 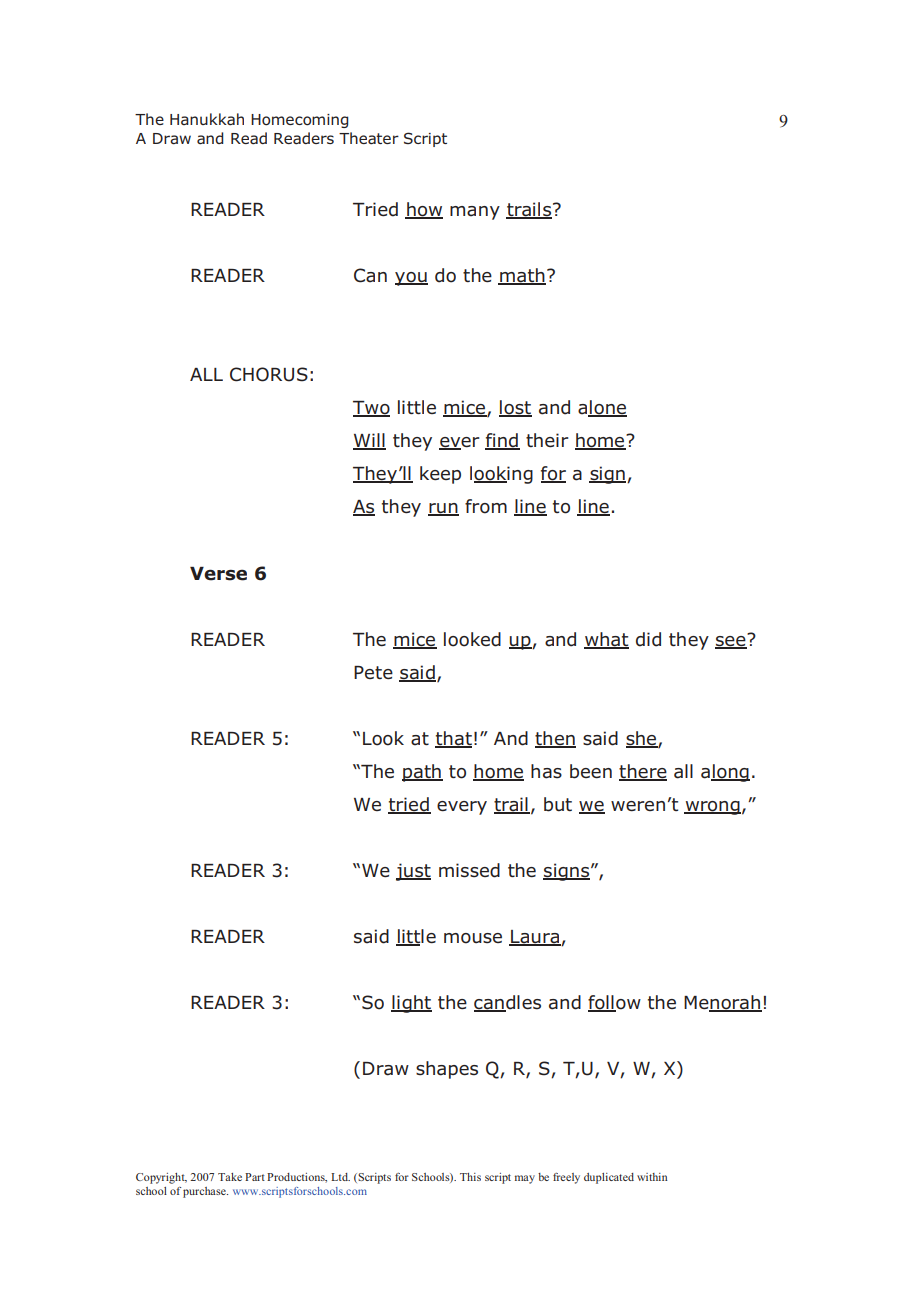 I want to click on did, so click(x=648, y=639).
